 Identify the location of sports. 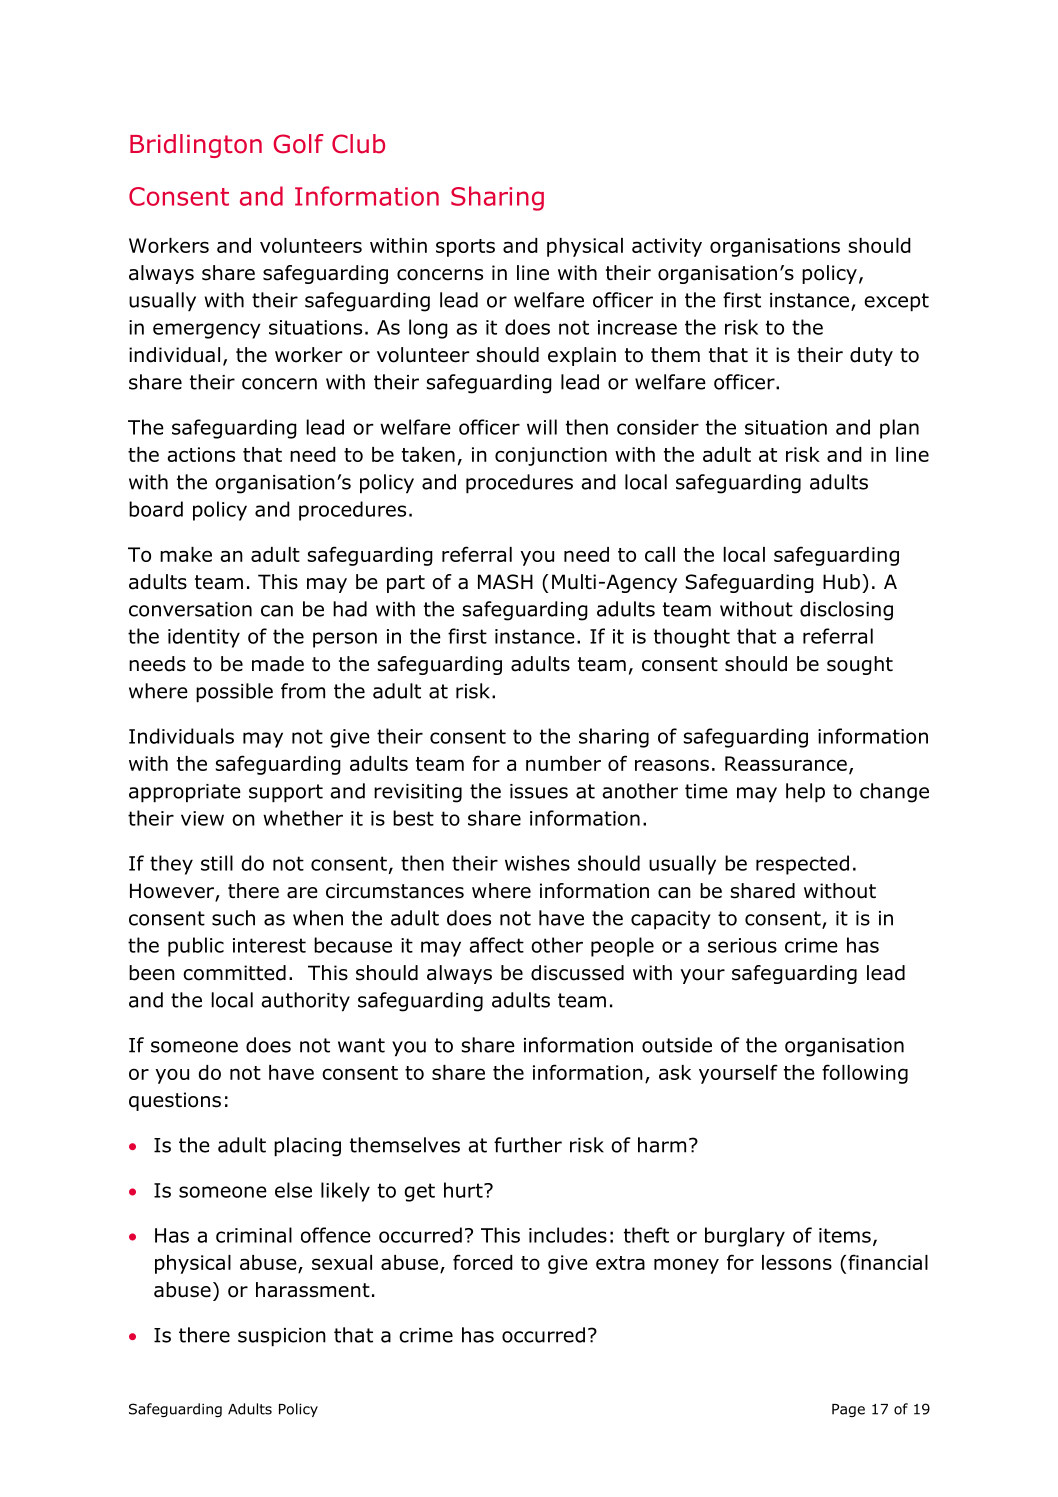
(465, 248).
